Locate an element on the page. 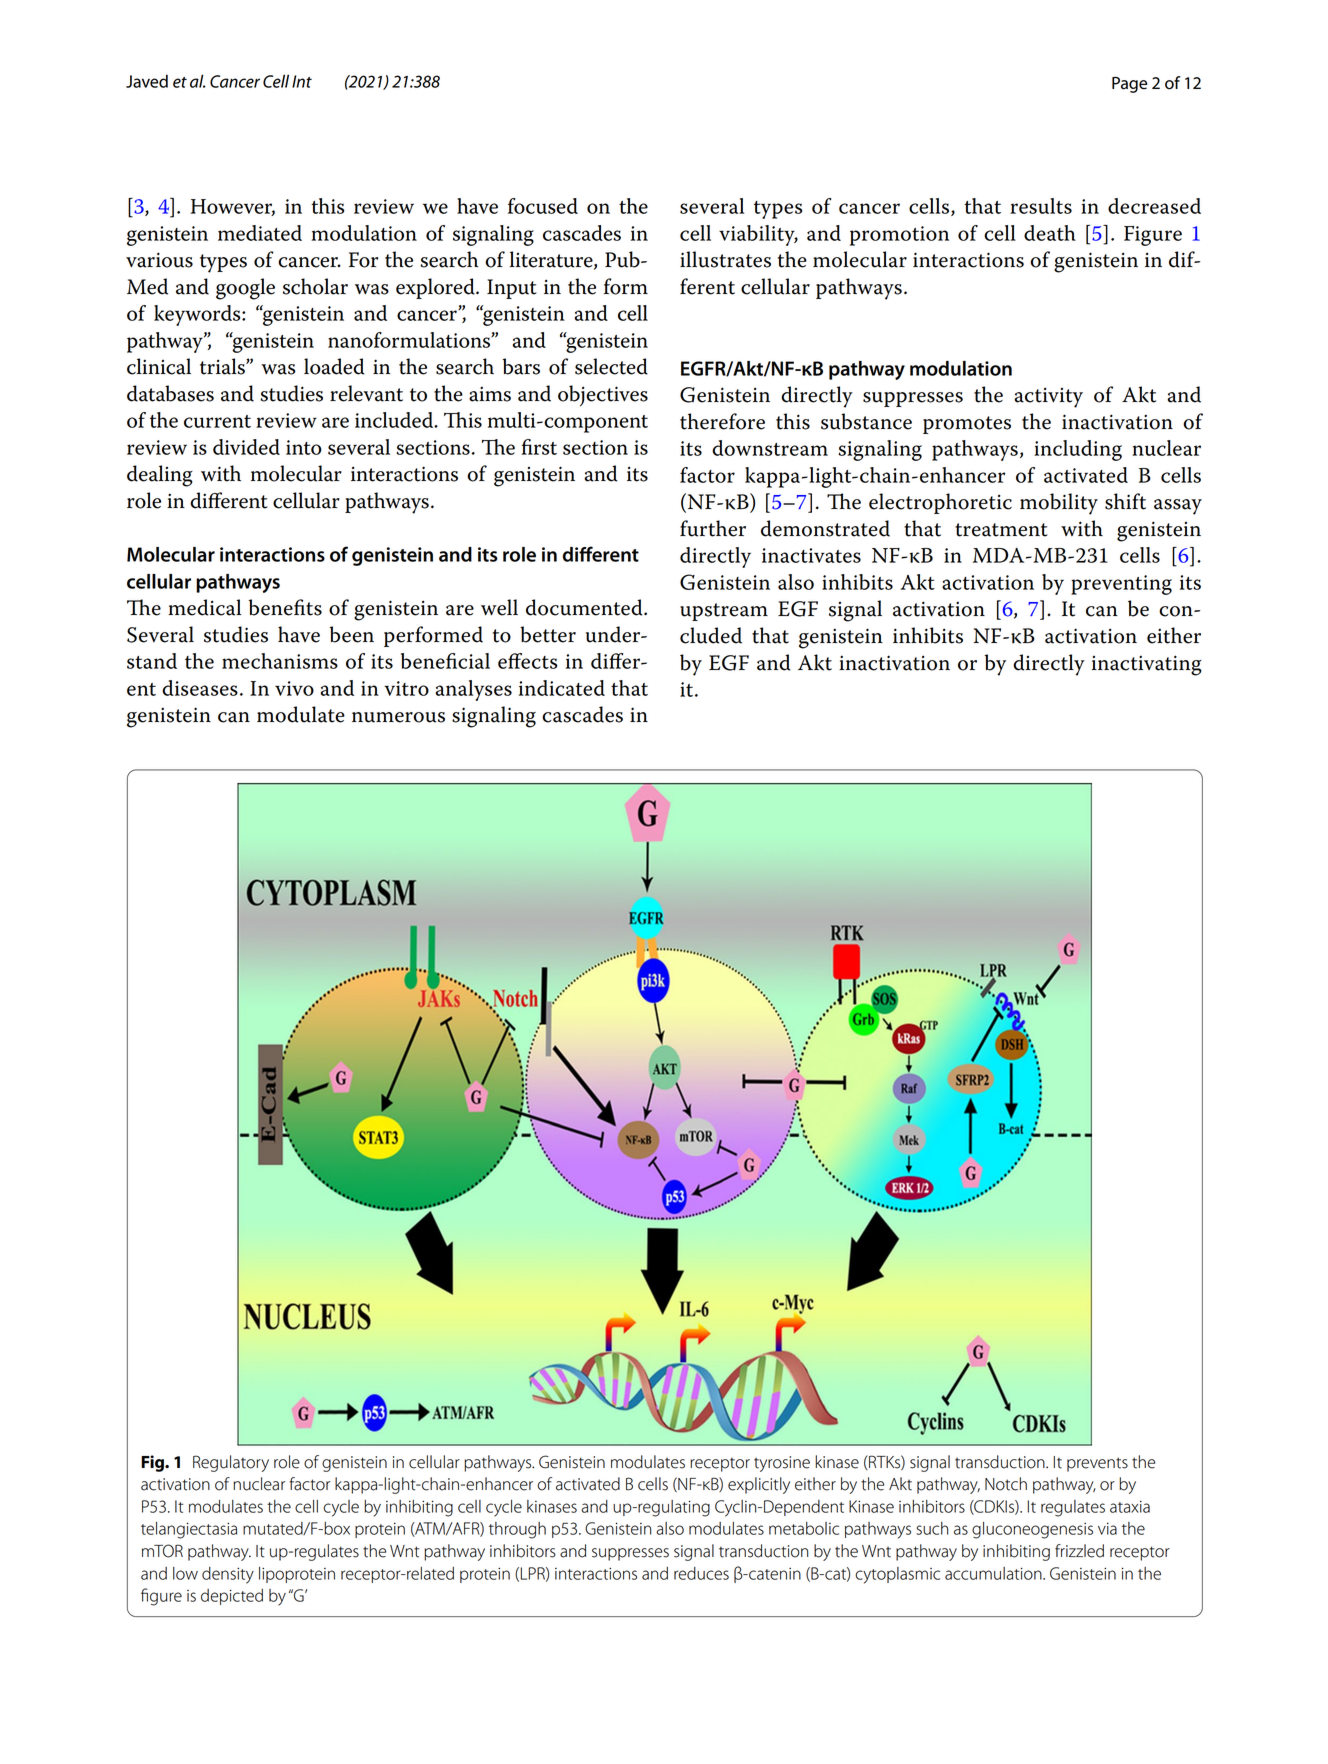 This image has width=1328, height=1764. focused is located at coordinates (543, 206).
